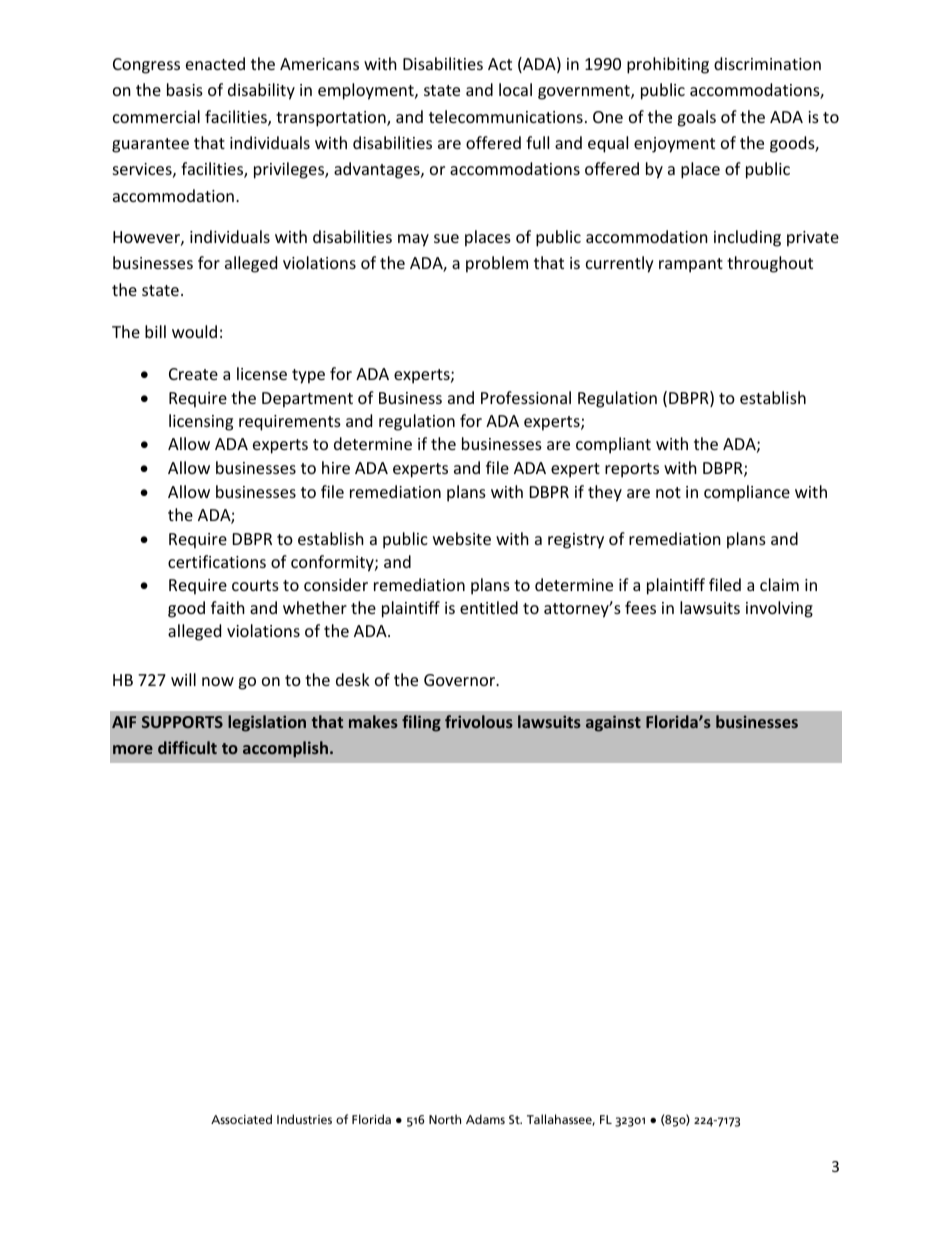 The width and height of the screenshot is (952, 1233). I want to click on faith, so click(228, 607).
